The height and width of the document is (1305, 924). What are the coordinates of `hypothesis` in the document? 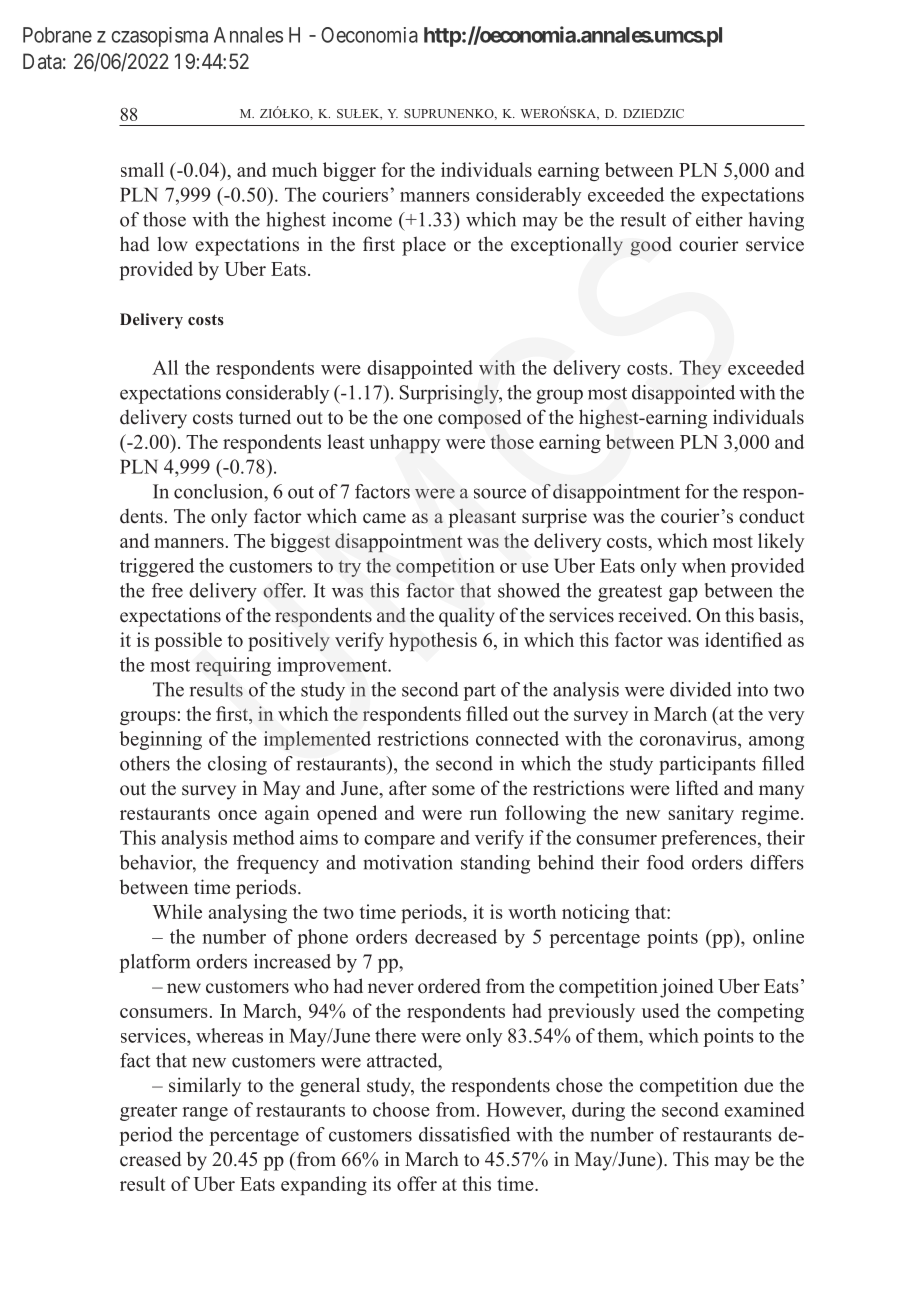 It's located at (433, 641).
